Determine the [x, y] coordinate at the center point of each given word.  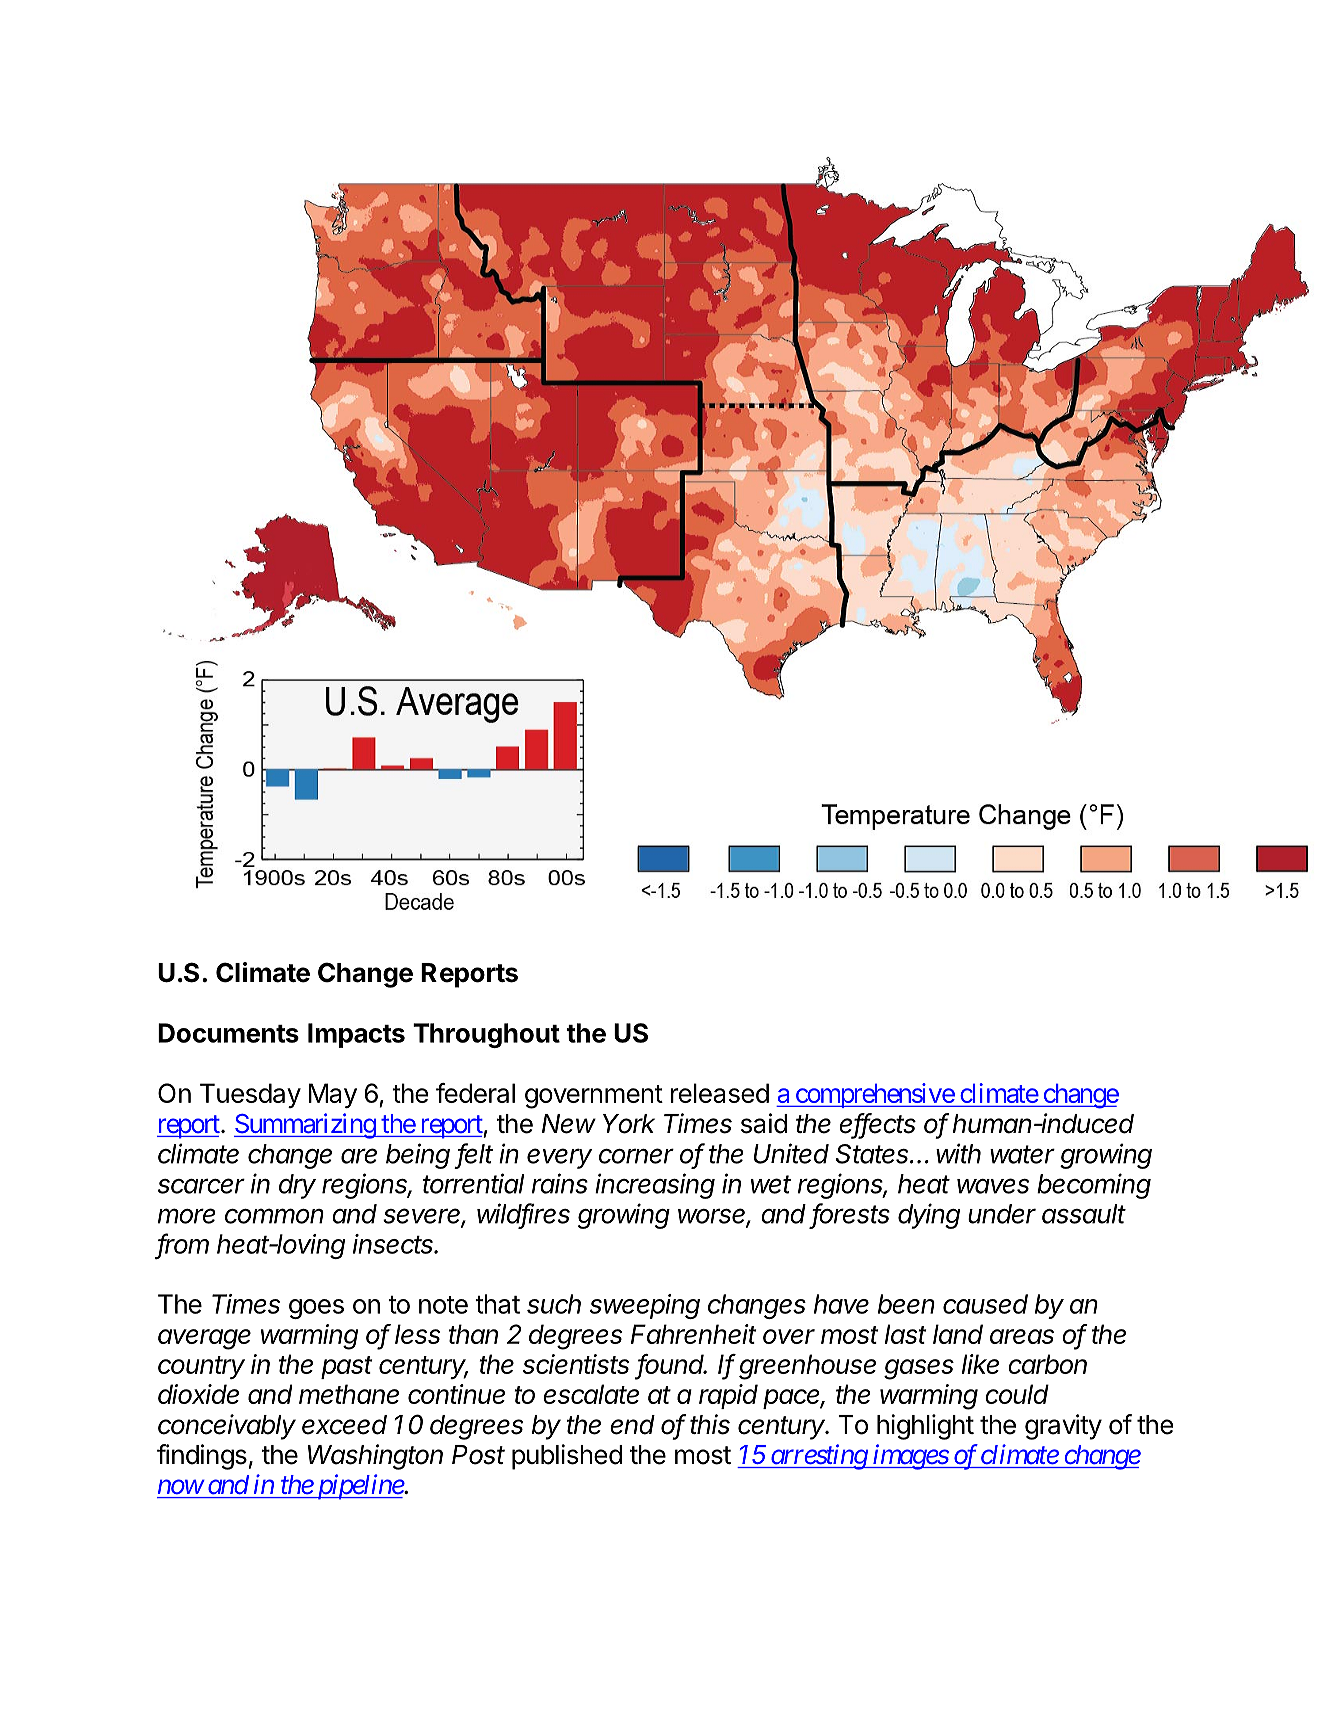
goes [316, 1309]
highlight [925, 1427]
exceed [344, 1425]
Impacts [356, 1035]
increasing [655, 1186]
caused [985, 1304]
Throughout [486, 1035]
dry [297, 1186]
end [632, 1425]
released [720, 1093]
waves [993, 1186]
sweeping [645, 1306]
